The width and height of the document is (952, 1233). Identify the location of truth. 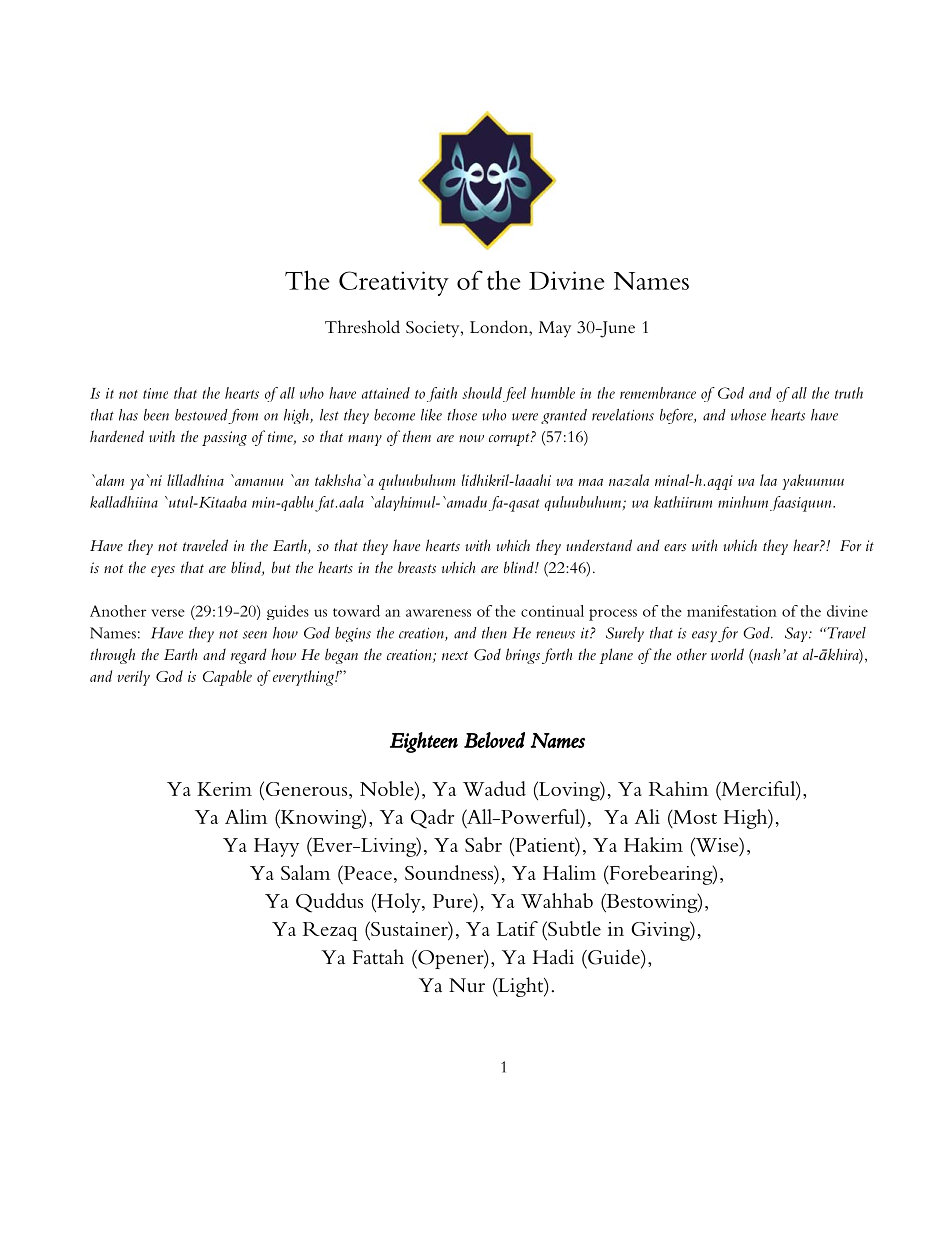
(849, 393).
